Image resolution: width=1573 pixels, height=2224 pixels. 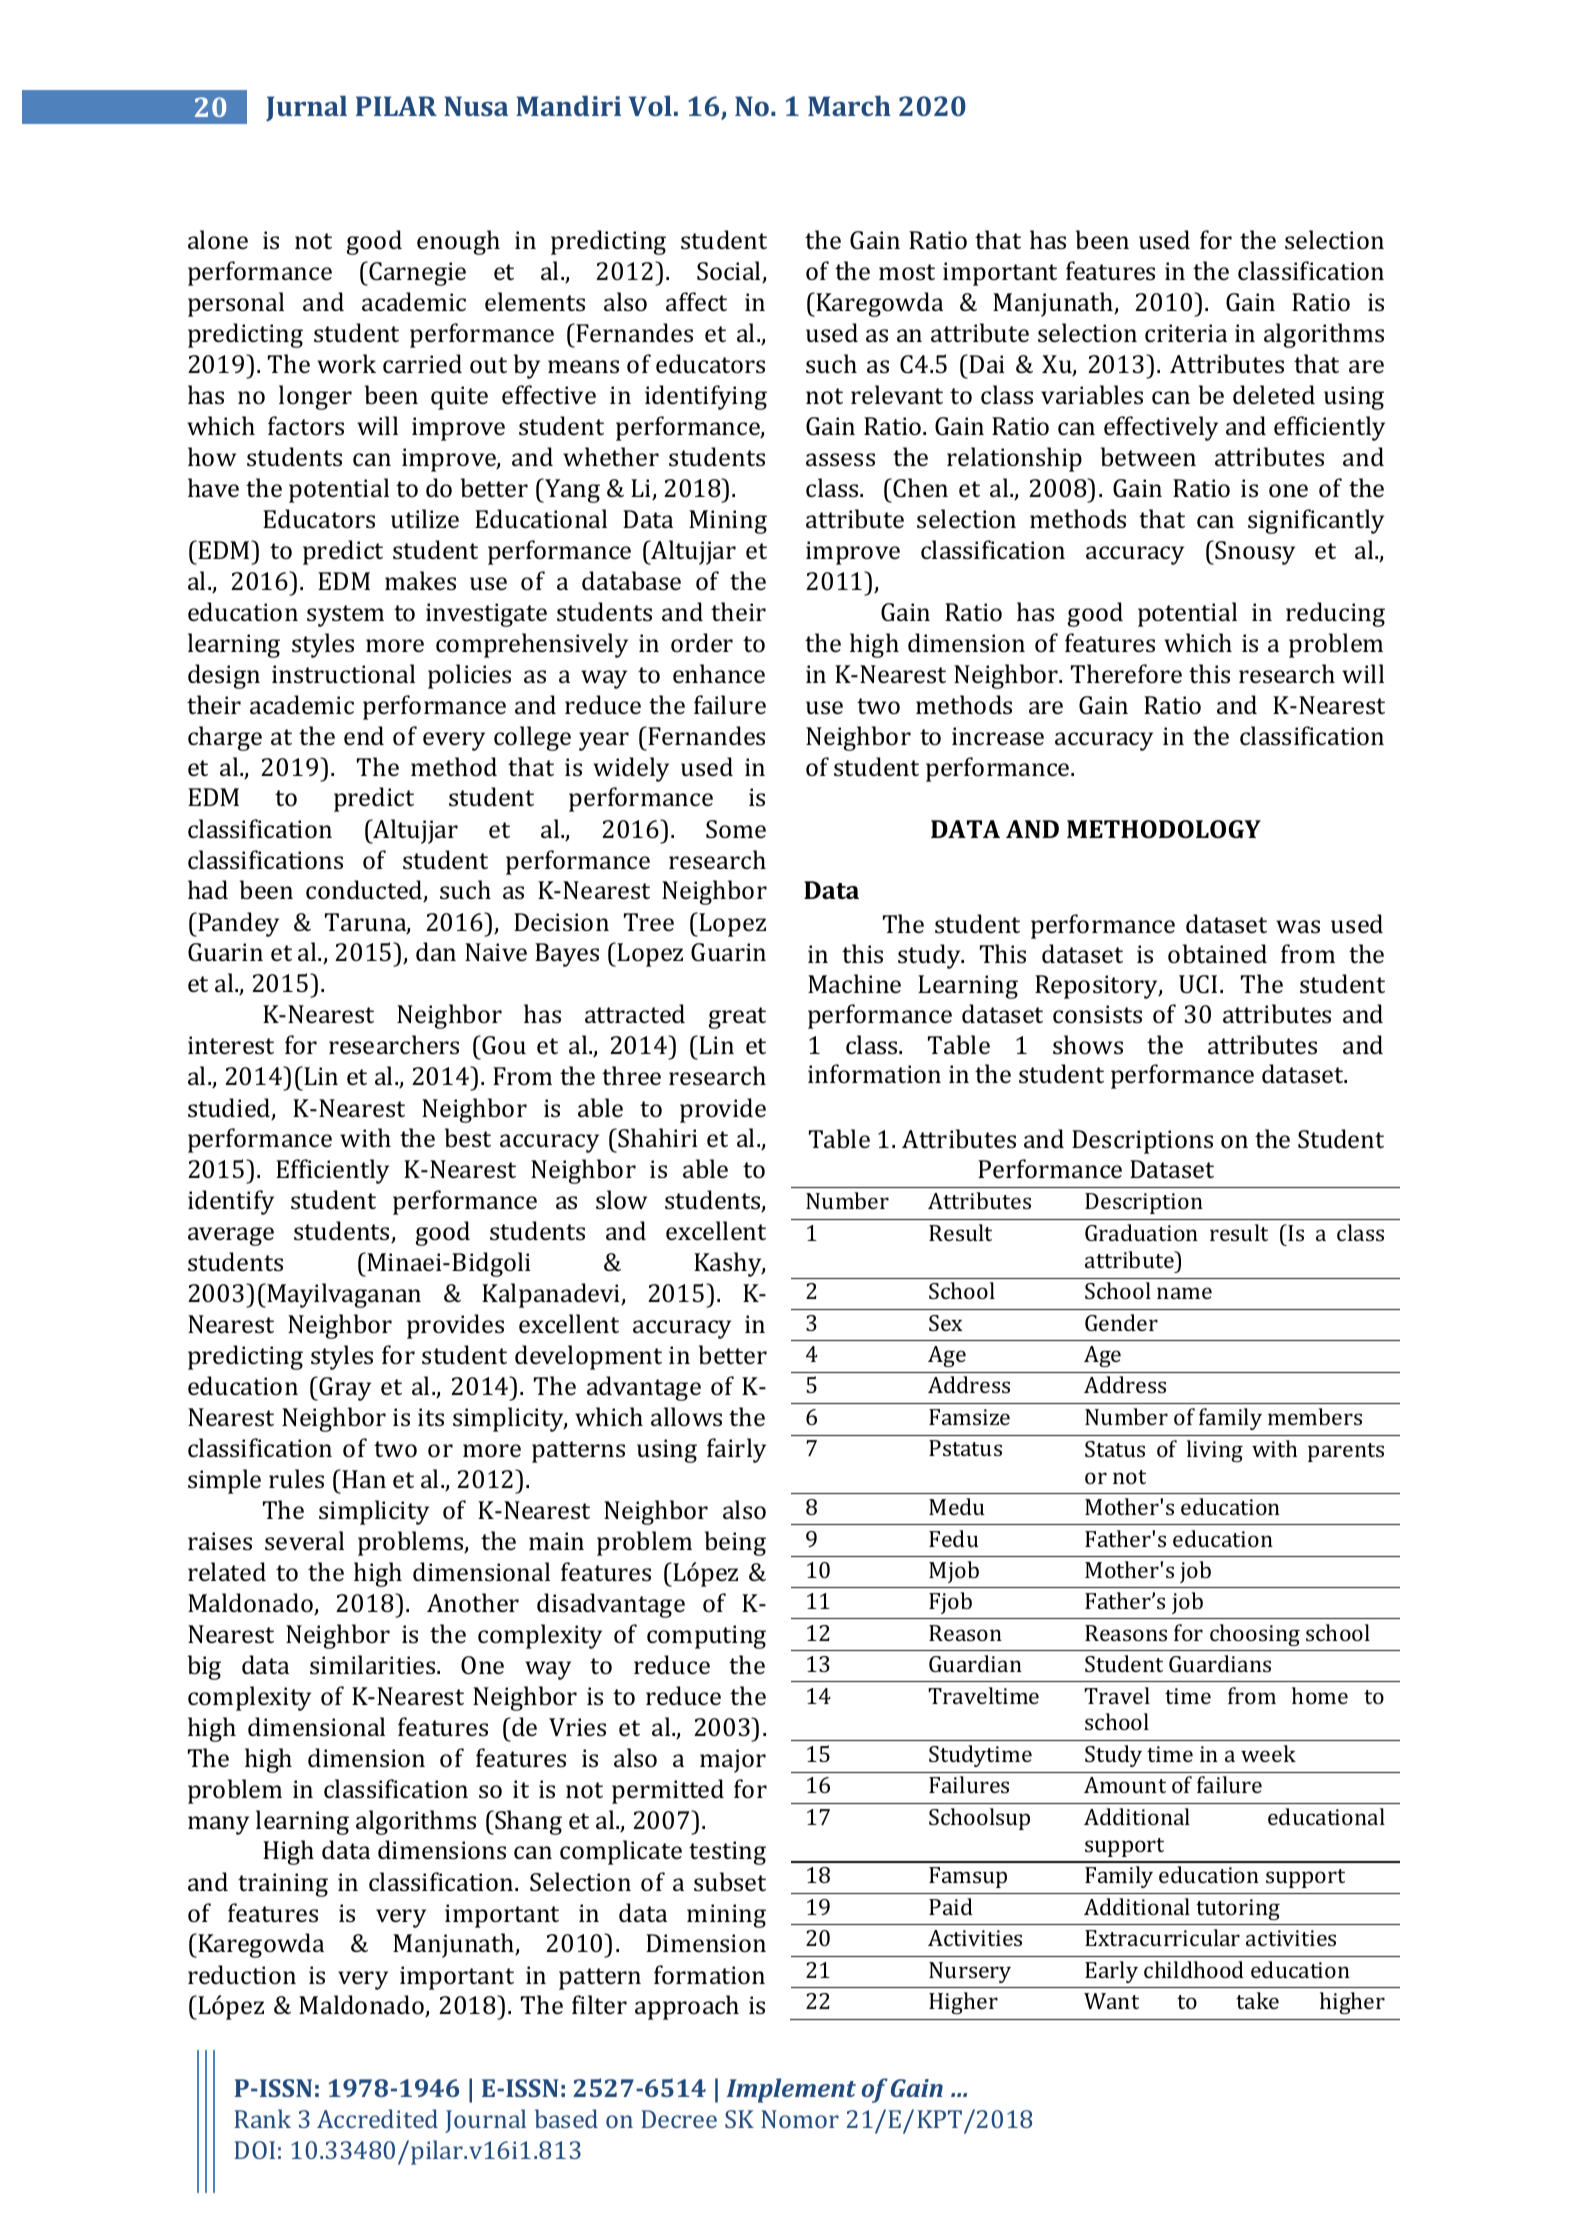 I want to click on choosing, so click(x=1255, y=1635).
